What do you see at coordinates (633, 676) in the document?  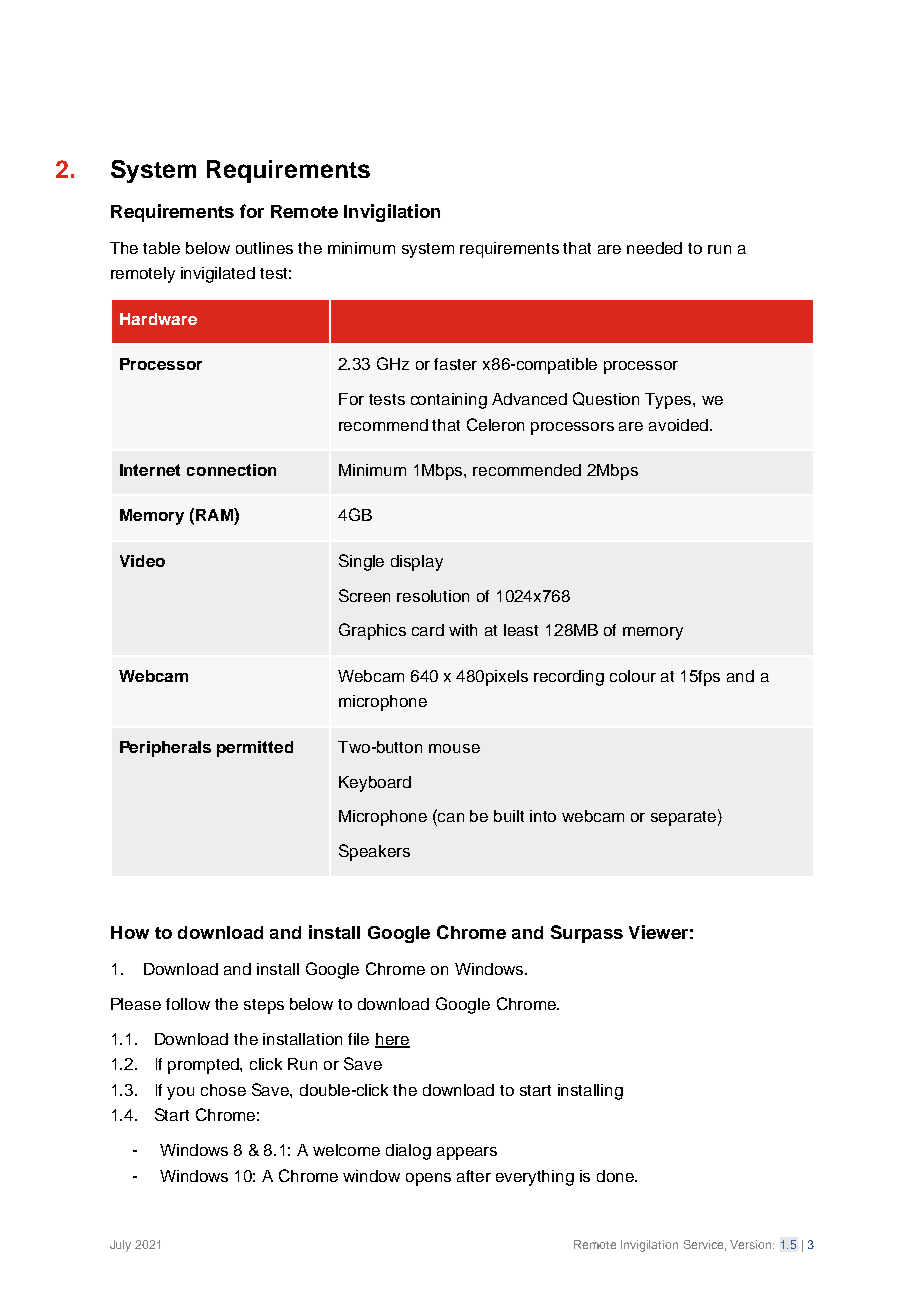 I see `colour` at bounding box center [633, 676].
